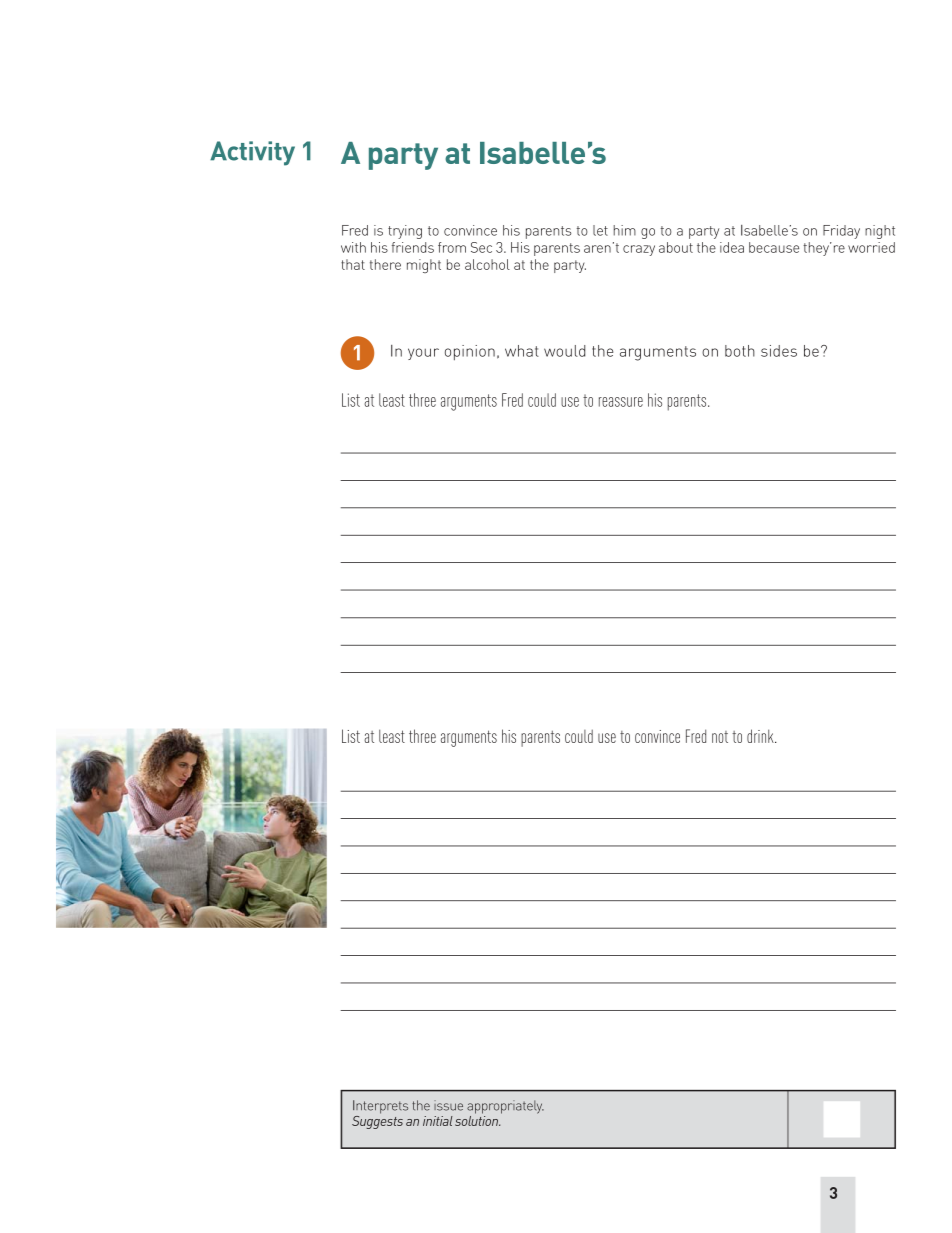 The image size is (952, 1233). Describe the element at coordinates (779, 351) in the image. I see `sides` at that location.
